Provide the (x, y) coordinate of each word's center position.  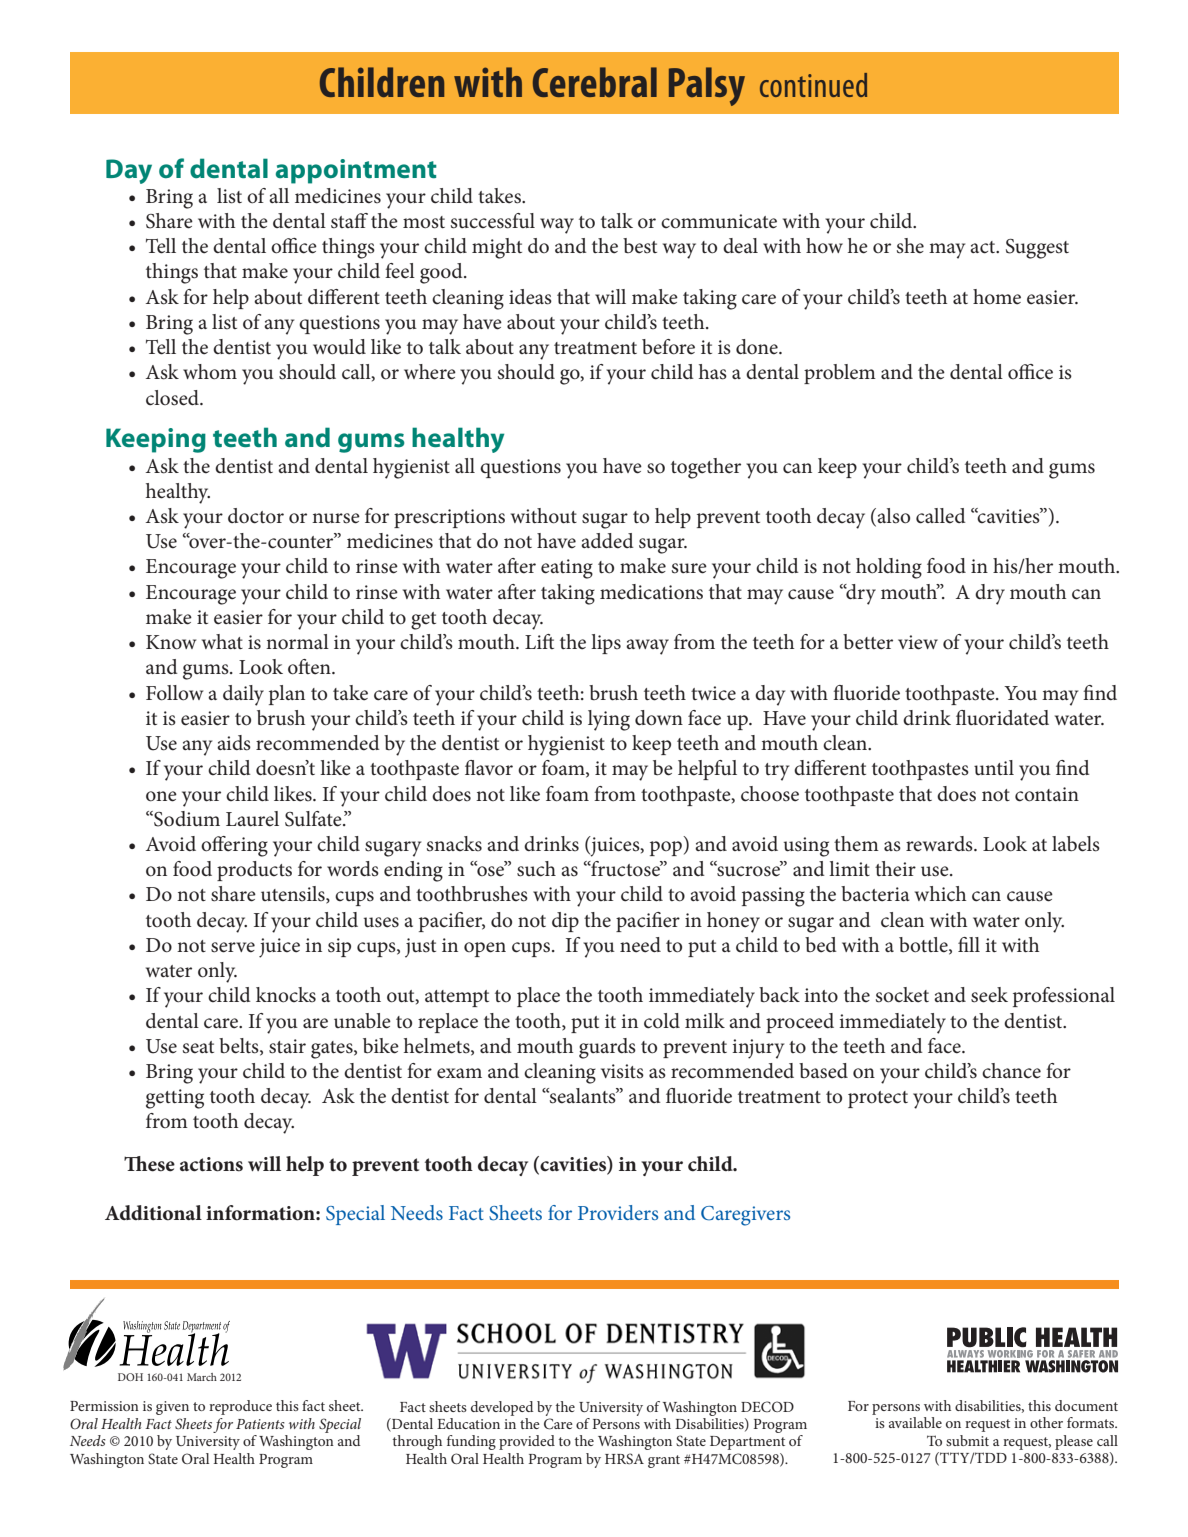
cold (662, 1021)
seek (989, 995)
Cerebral (595, 82)
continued (813, 85)
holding (889, 568)
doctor (256, 516)
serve (233, 947)
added (607, 541)
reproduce (240, 1407)
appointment (356, 171)
